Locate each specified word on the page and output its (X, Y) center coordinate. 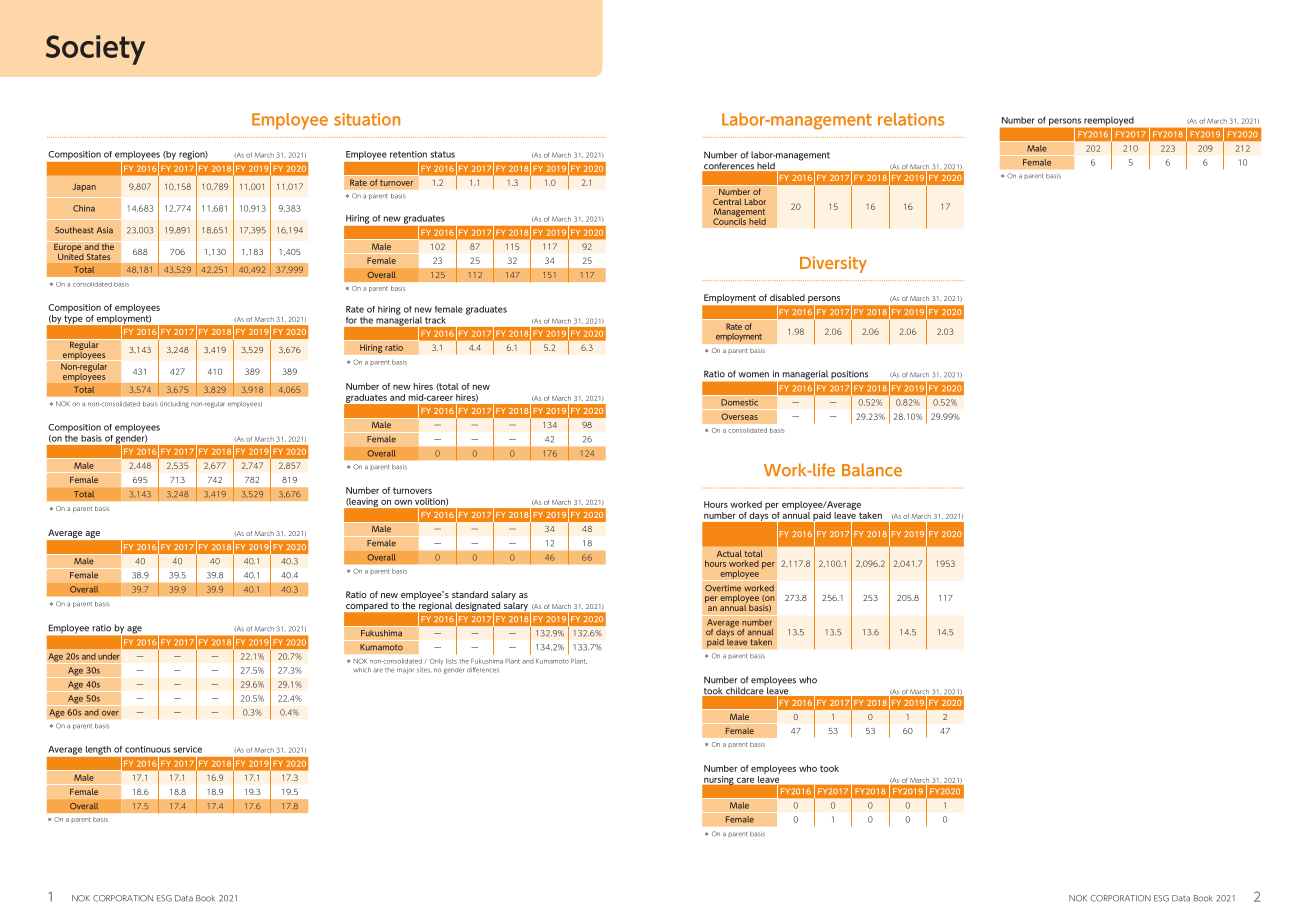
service (188, 749)
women (754, 375)
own (403, 502)
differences (483, 670)
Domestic (739, 402)
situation (367, 119)
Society (95, 50)
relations (911, 119)
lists (451, 661)
